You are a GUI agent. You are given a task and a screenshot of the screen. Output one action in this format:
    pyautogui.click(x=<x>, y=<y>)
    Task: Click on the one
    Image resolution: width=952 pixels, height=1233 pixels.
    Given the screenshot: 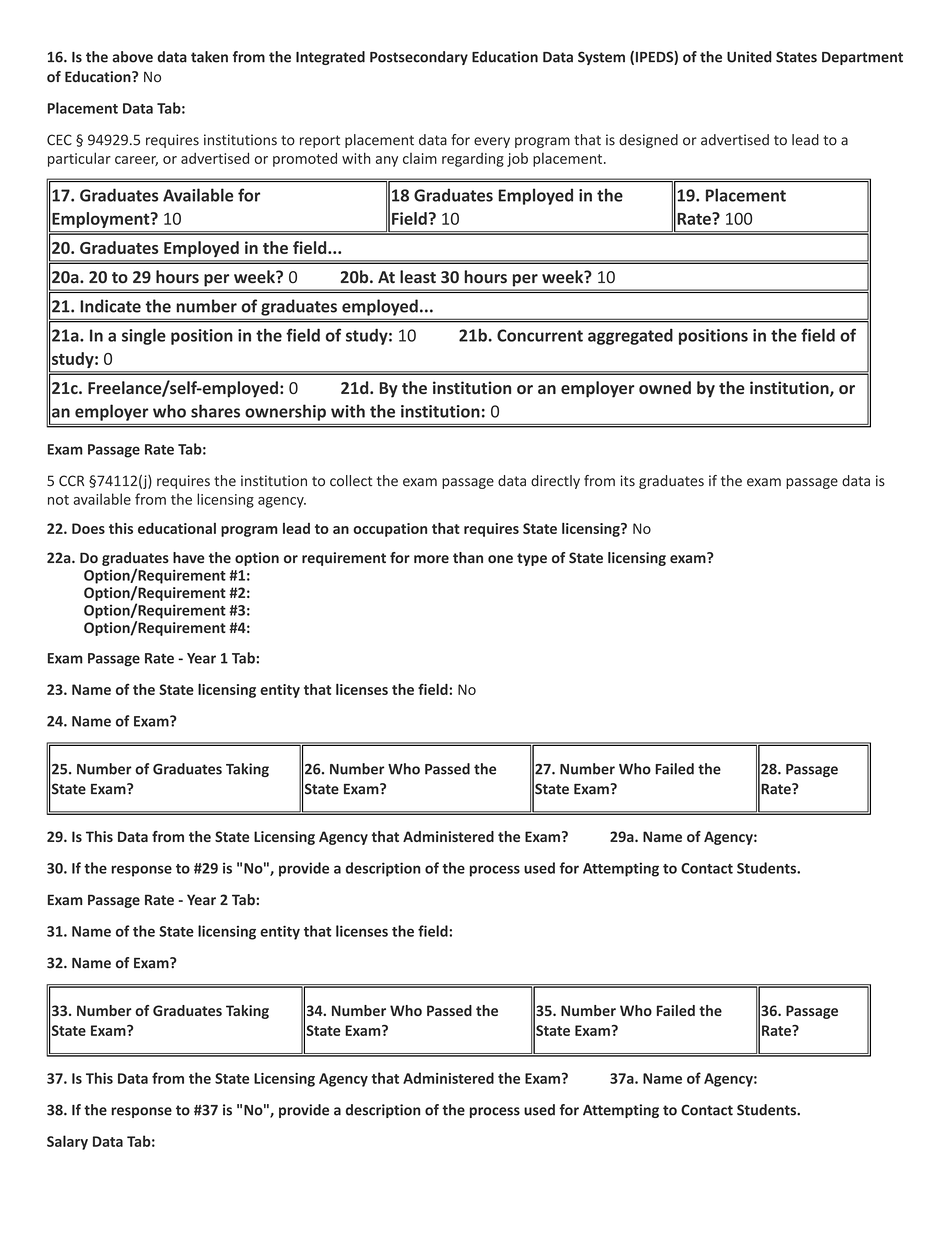 What is the action you would take?
    pyautogui.click(x=500, y=559)
